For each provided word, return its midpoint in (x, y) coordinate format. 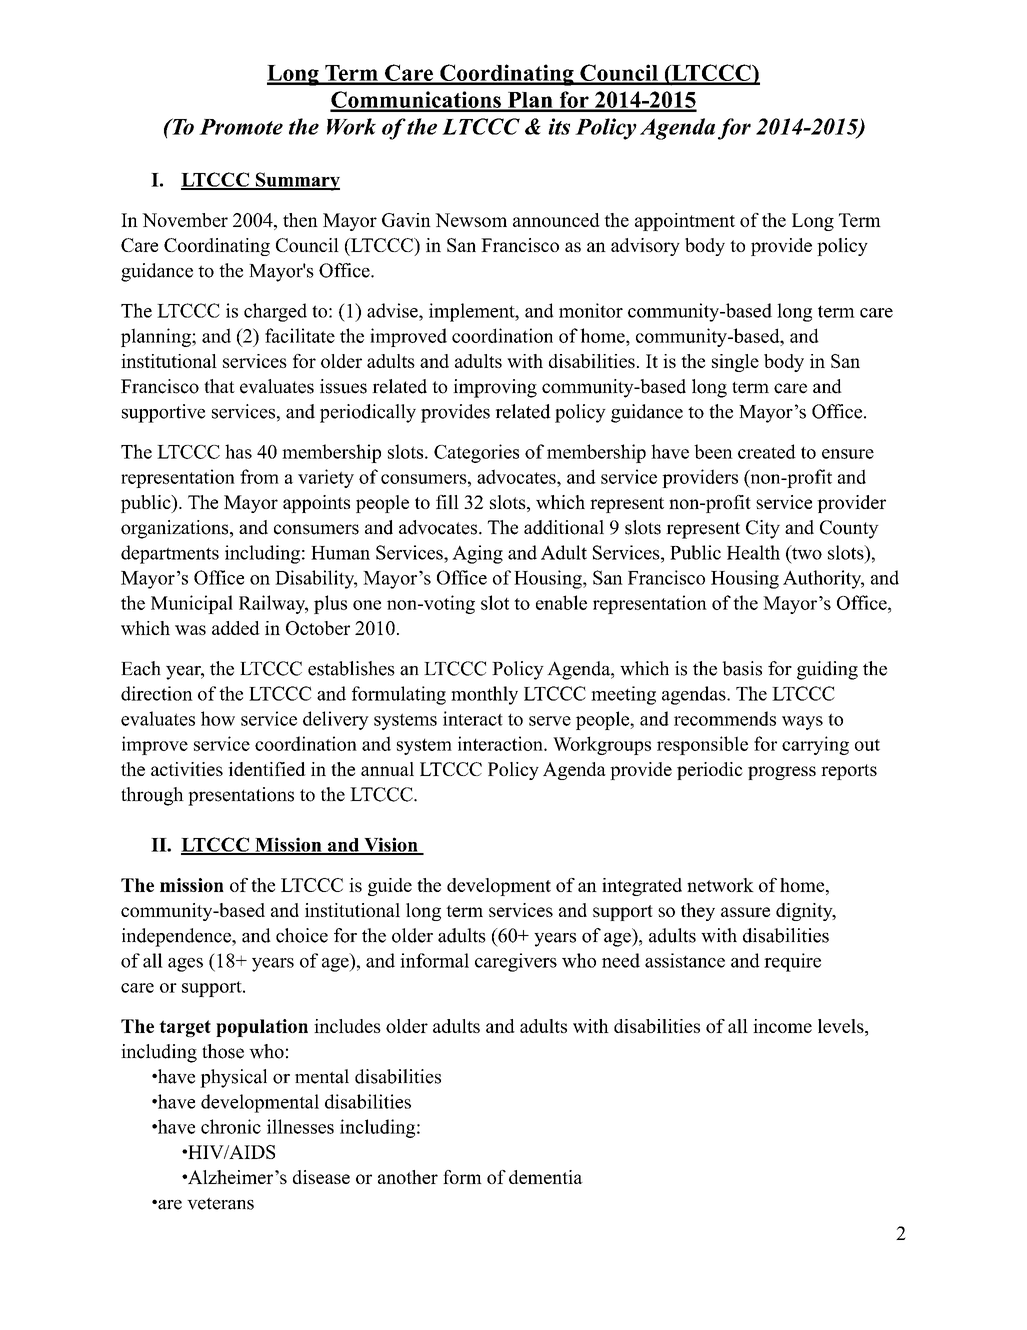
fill (447, 502)
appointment (685, 222)
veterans (220, 1203)
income (782, 1026)
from (259, 476)
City (763, 529)
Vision (391, 845)
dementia (546, 1177)
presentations (241, 796)
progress (782, 773)
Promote (241, 127)
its (559, 126)
